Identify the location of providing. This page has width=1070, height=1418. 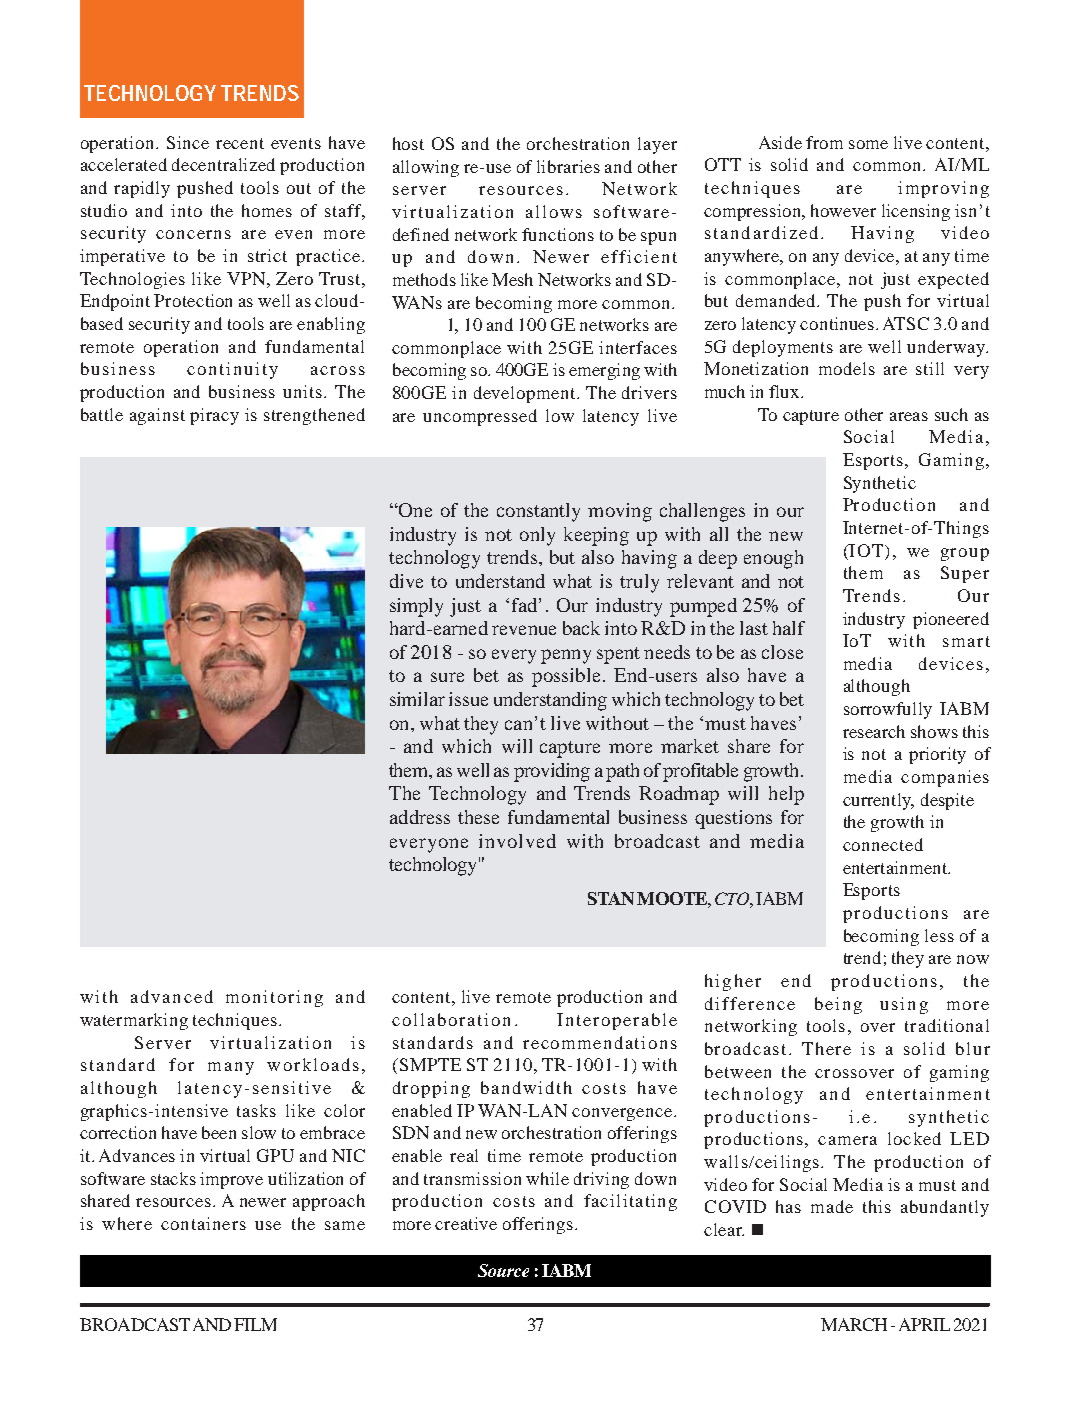
(552, 772).
